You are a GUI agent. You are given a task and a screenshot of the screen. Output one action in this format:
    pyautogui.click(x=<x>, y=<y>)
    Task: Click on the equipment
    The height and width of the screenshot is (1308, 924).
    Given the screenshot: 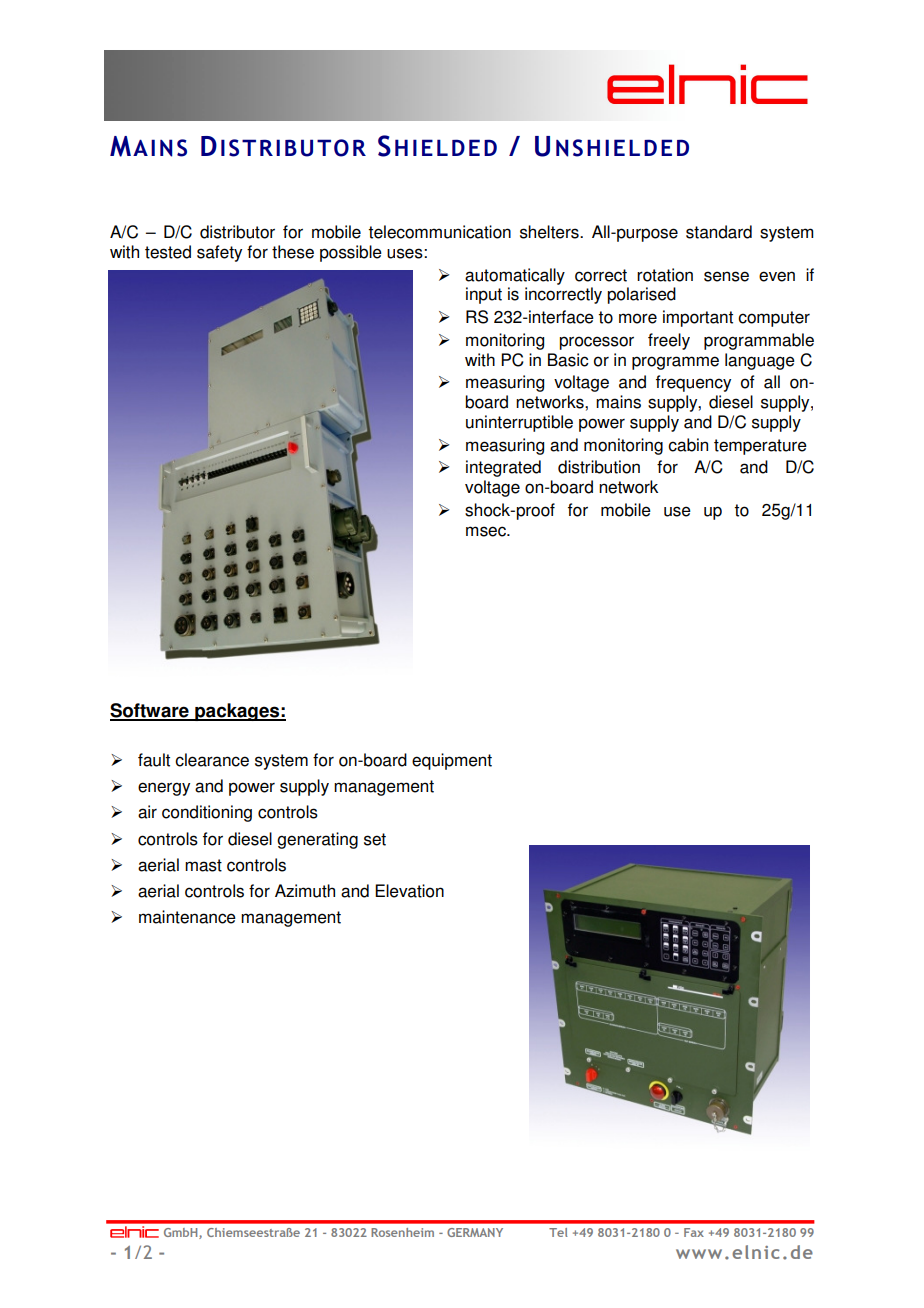 What is the action you would take?
    pyautogui.click(x=452, y=761)
